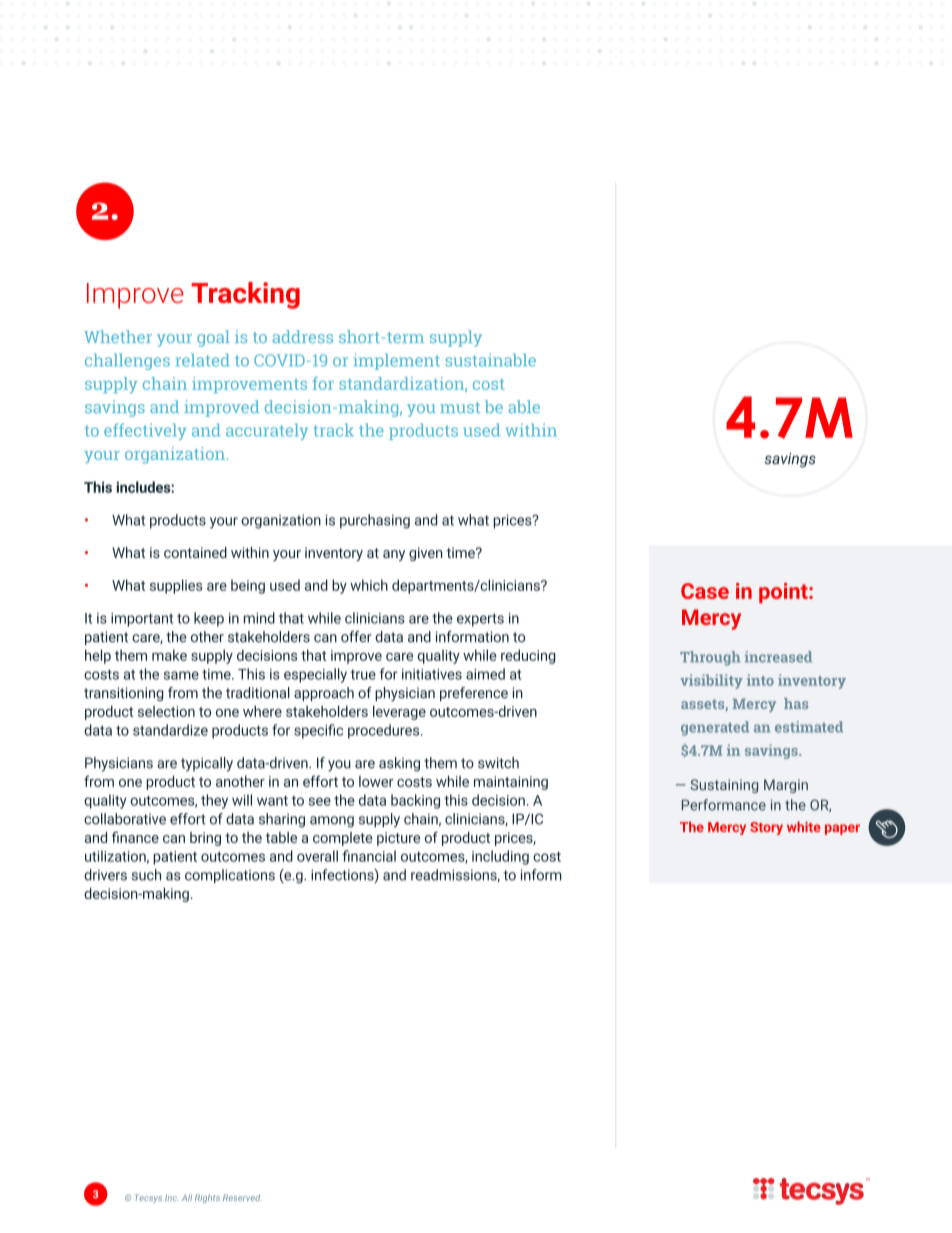 The image size is (952, 1233). I want to click on given, so click(425, 554).
